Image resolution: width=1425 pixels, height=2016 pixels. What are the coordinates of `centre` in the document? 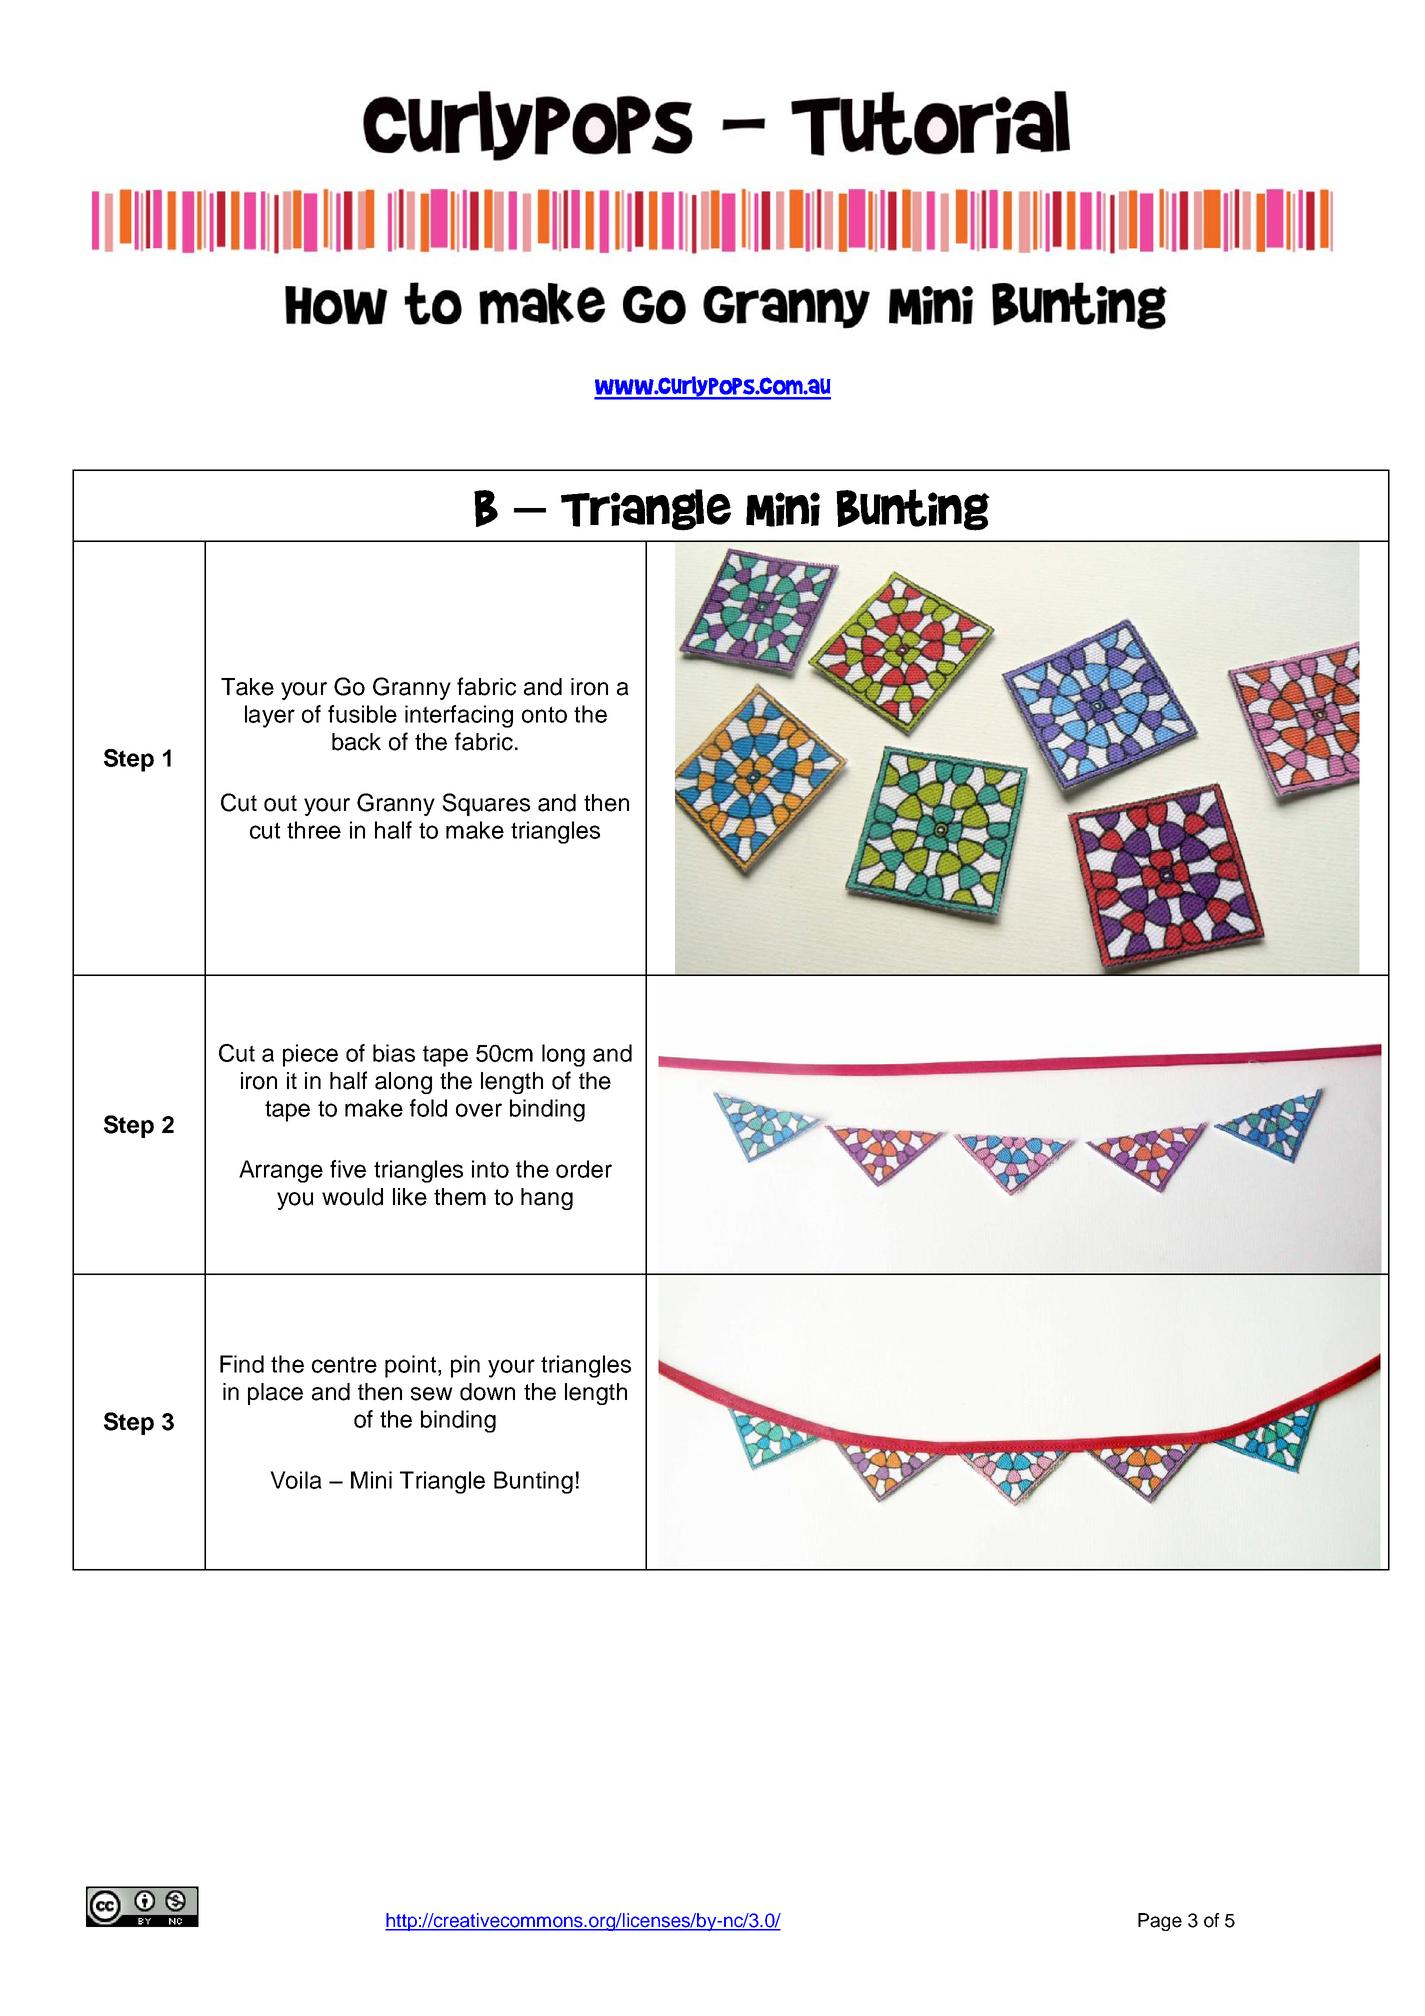 It's located at (344, 1364).
